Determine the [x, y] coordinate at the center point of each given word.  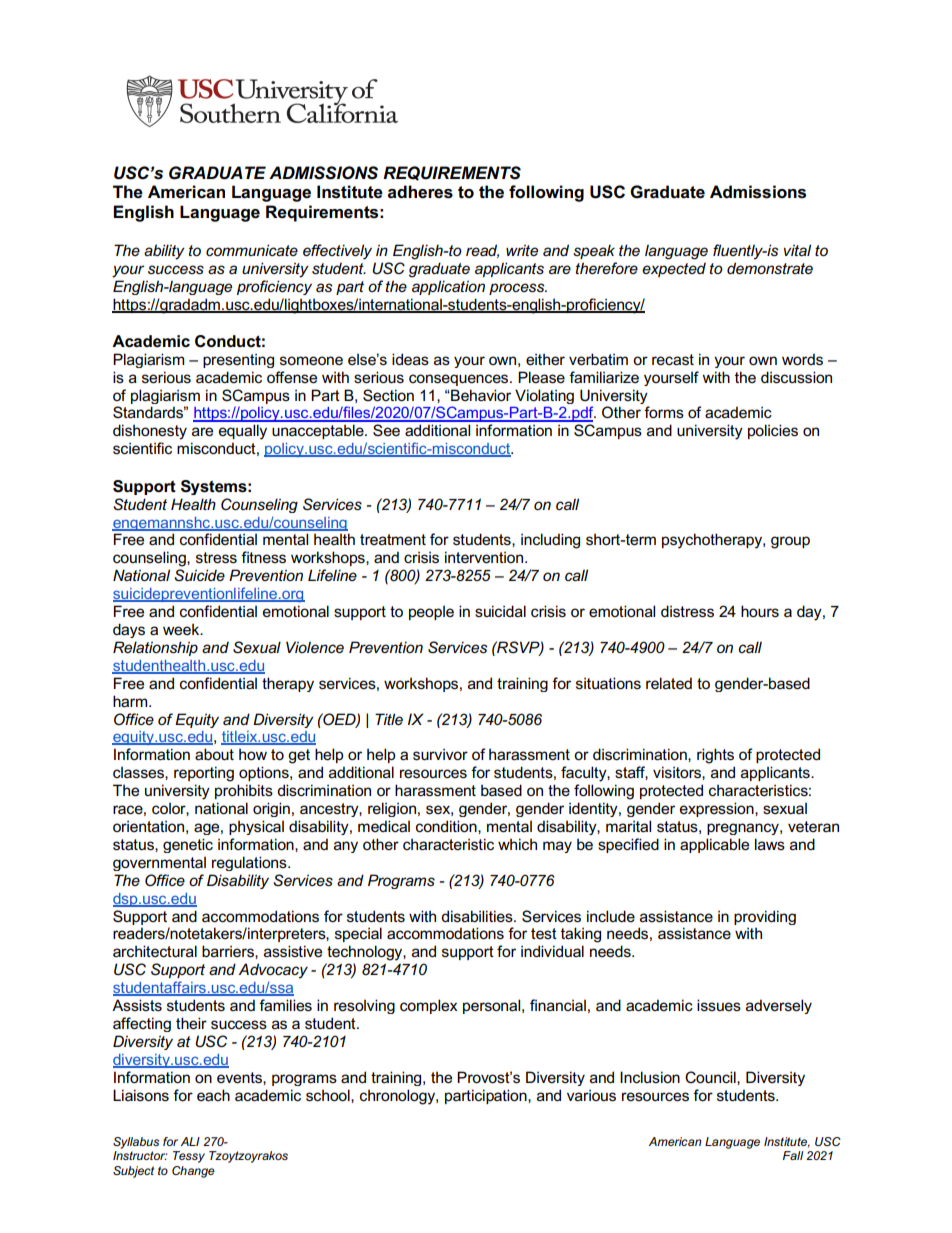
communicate [252, 250]
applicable [714, 845]
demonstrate [770, 268]
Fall [793, 1155]
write [522, 250]
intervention [485, 557]
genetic [188, 845]
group [790, 542]
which [517, 844]
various [591, 1095]
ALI [190, 1141]
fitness [263, 557]
